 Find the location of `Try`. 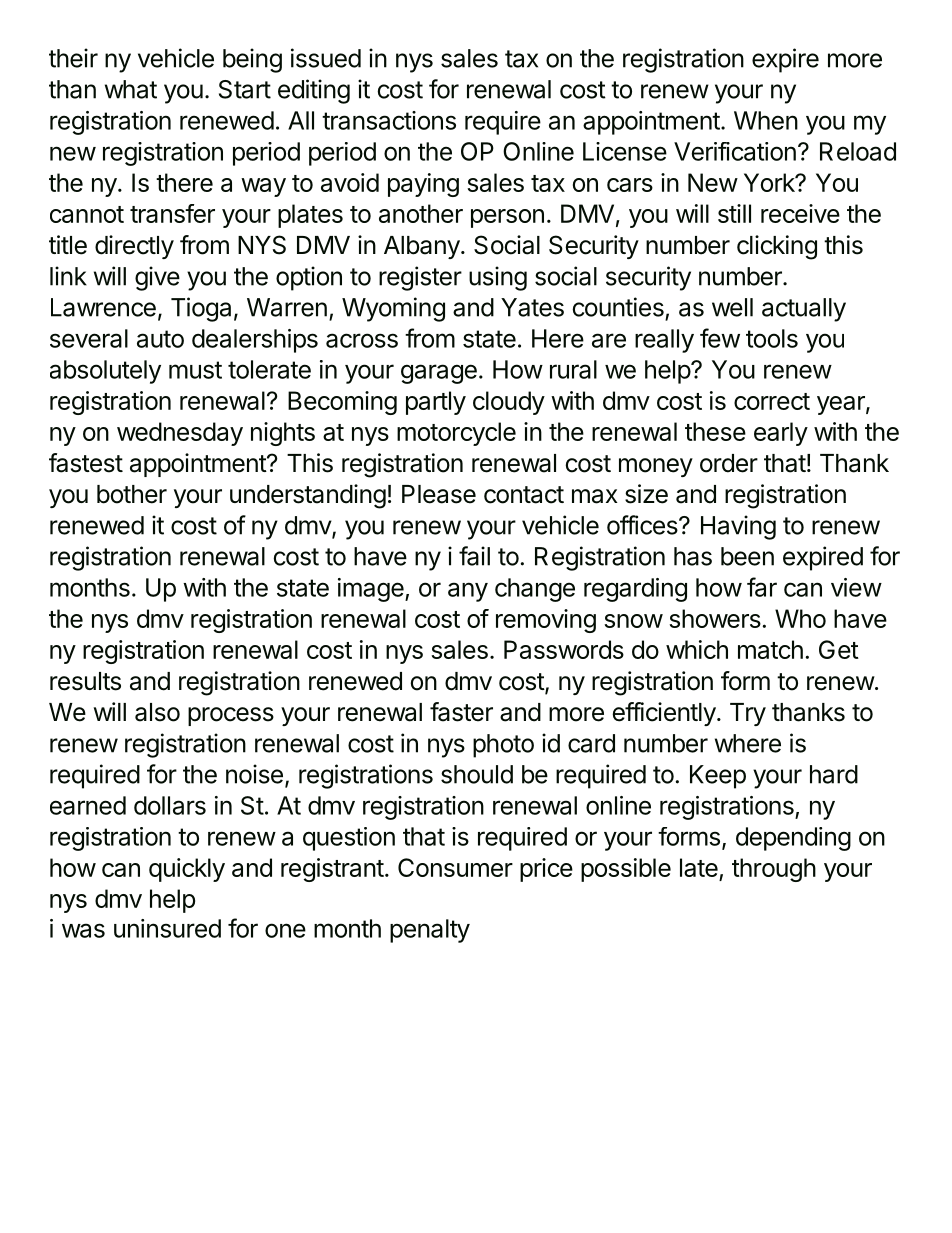

Try is located at coordinates (748, 714).
